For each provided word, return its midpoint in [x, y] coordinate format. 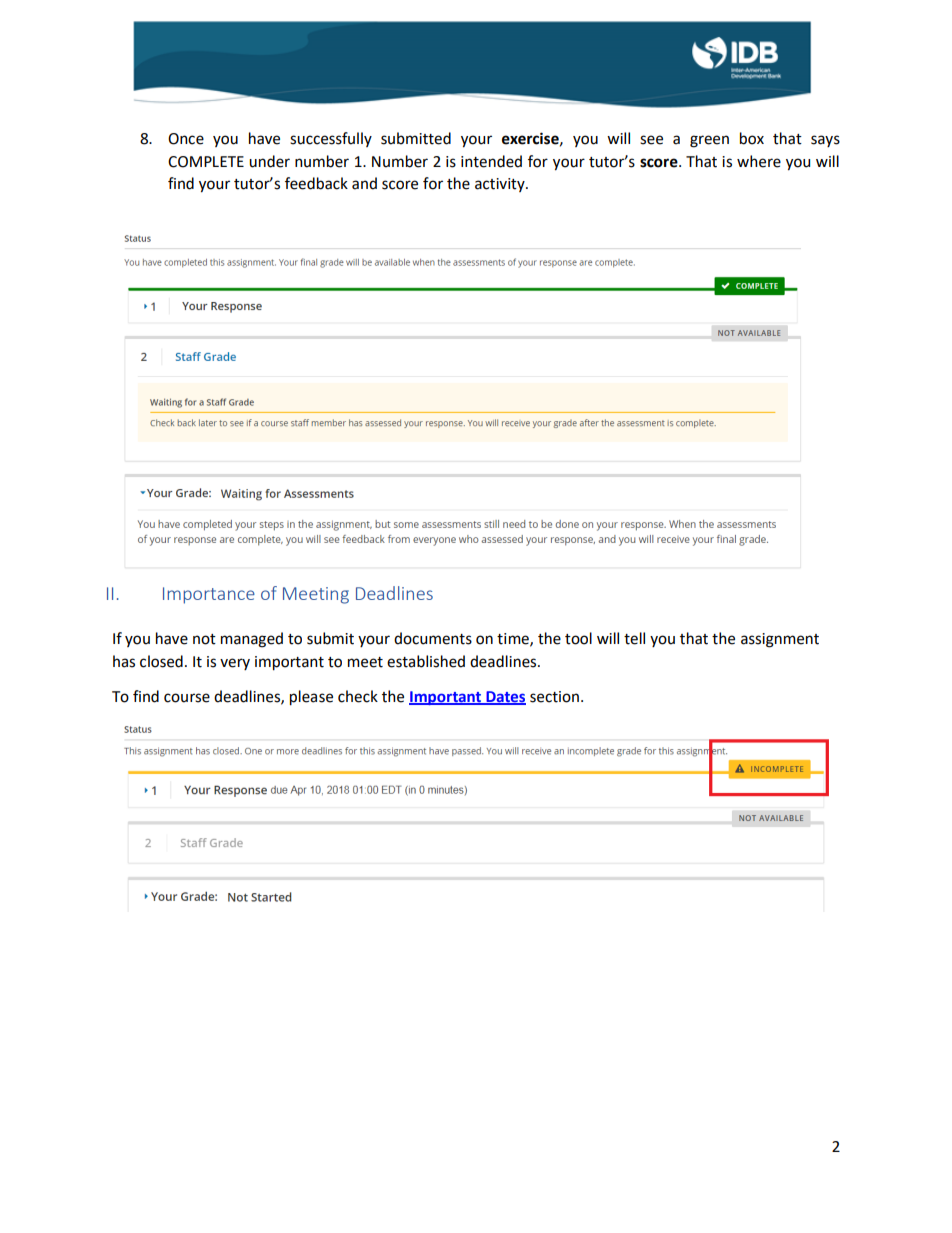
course [187, 698]
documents [433, 638]
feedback [316, 183]
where [759, 161]
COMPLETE [206, 162]
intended [491, 161]
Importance [209, 595]
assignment [780, 640]
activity [501, 185]
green [709, 141]
